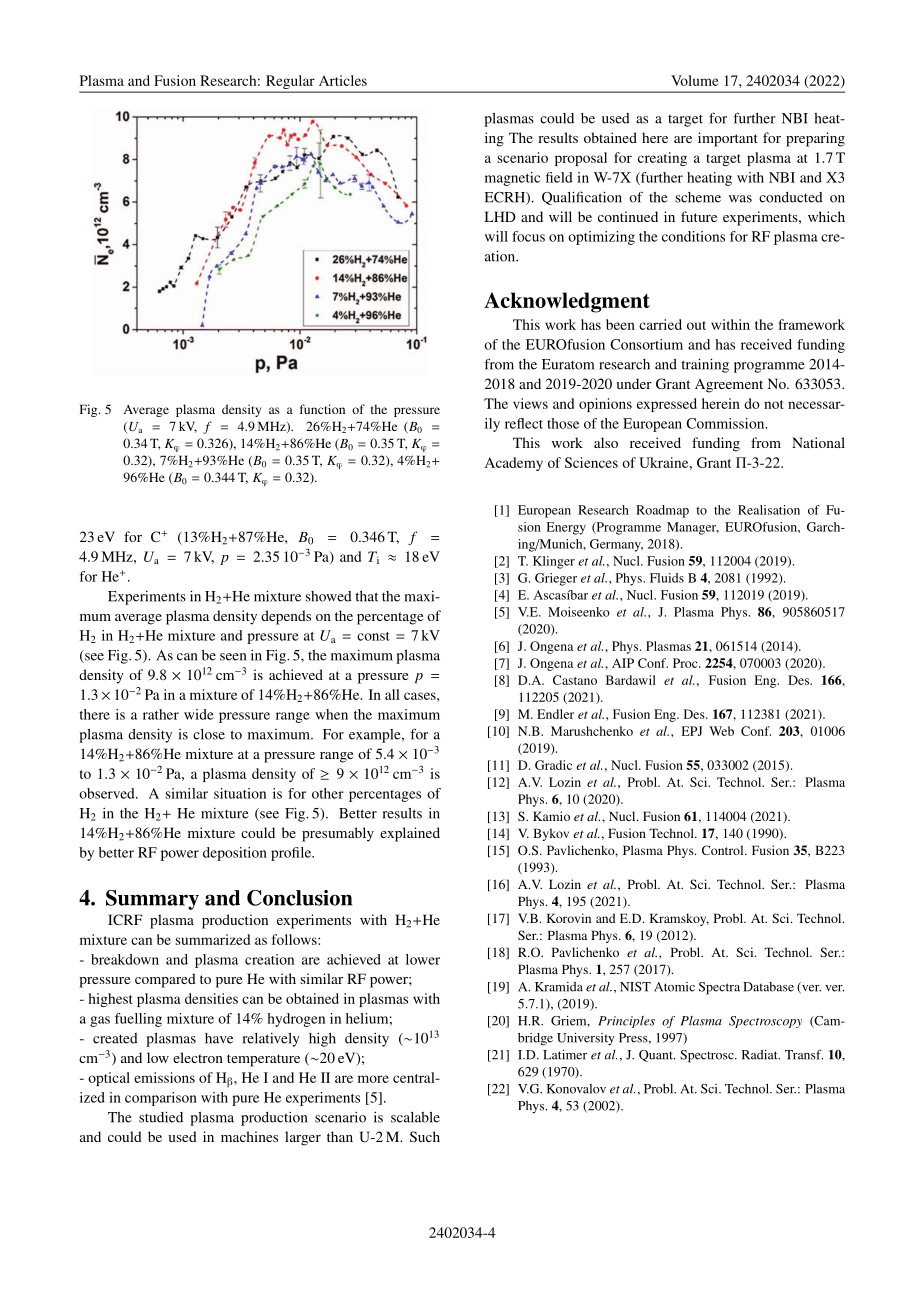 The width and height of the document is (924, 1308). Describe the element at coordinates (721, 731) in the document. I see `Web` at that location.
